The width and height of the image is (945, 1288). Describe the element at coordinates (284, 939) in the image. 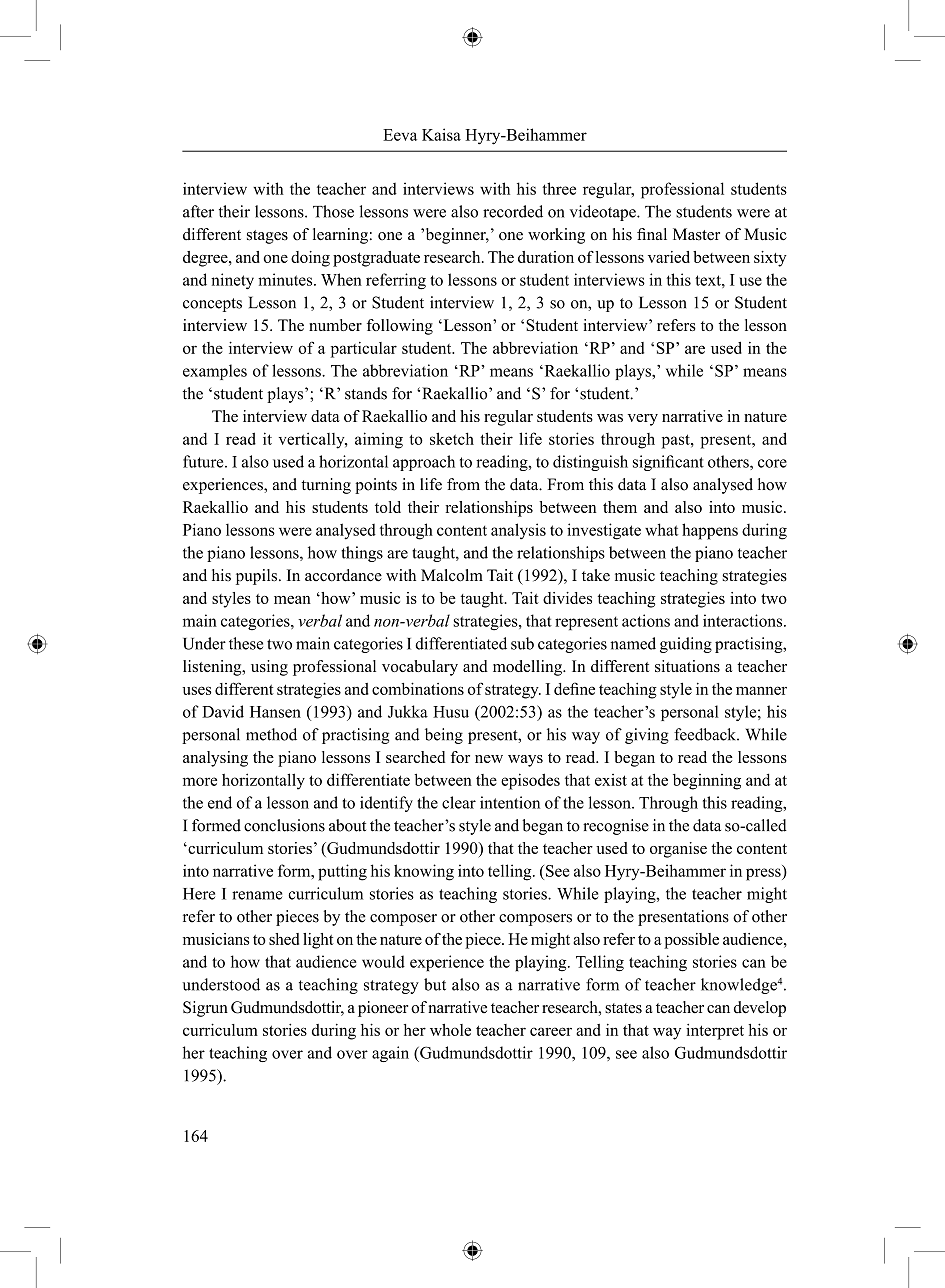

I see `shed` at that location.
